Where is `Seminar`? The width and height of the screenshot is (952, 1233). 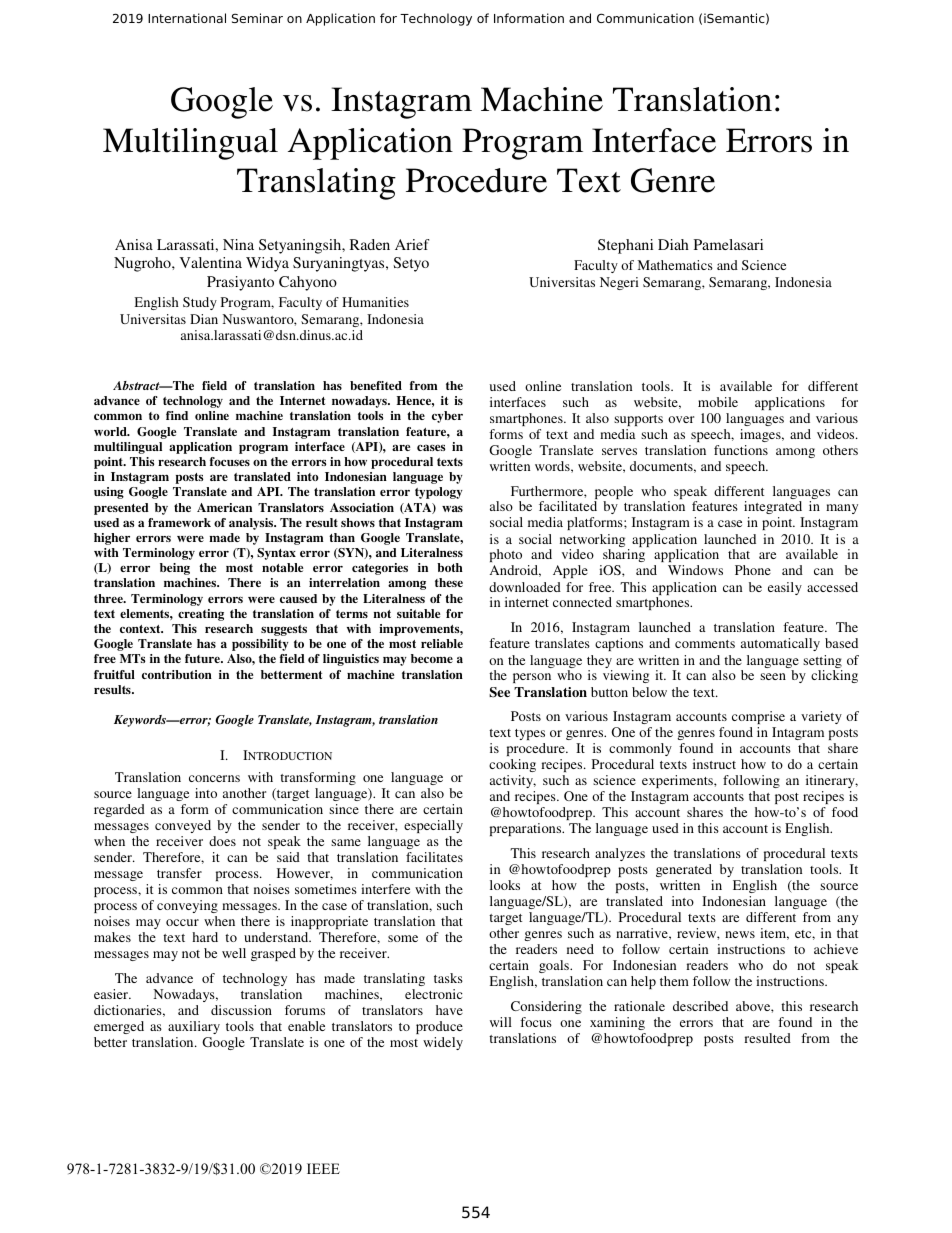
Seminar is located at coordinates (257, 18).
